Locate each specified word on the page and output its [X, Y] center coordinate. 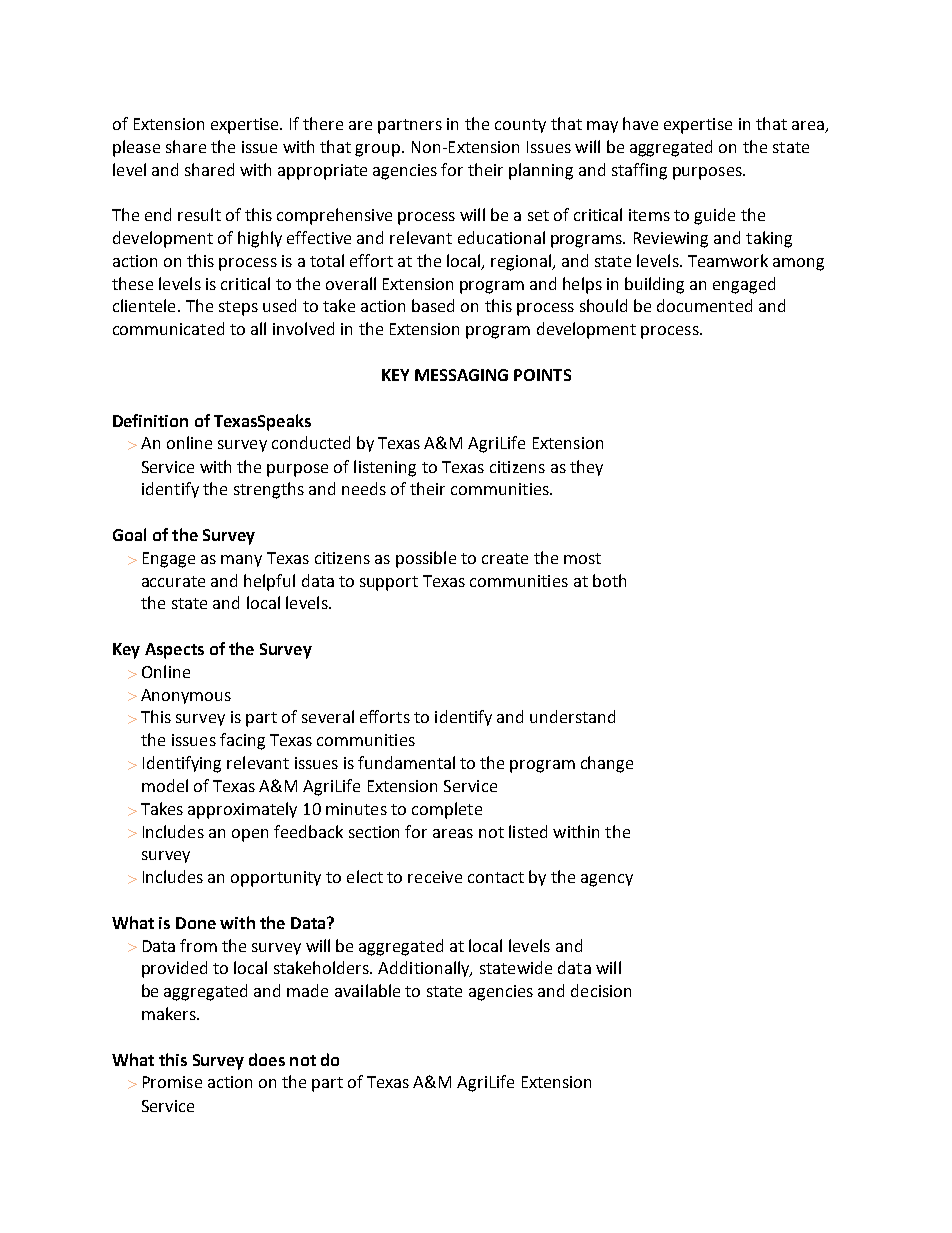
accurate [173, 581]
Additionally [425, 969]
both [609, 580]
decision [601, 990]
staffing [639, 171]
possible [426, 559]
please [136, 148]
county [520, 126]
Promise [172, 1082]
